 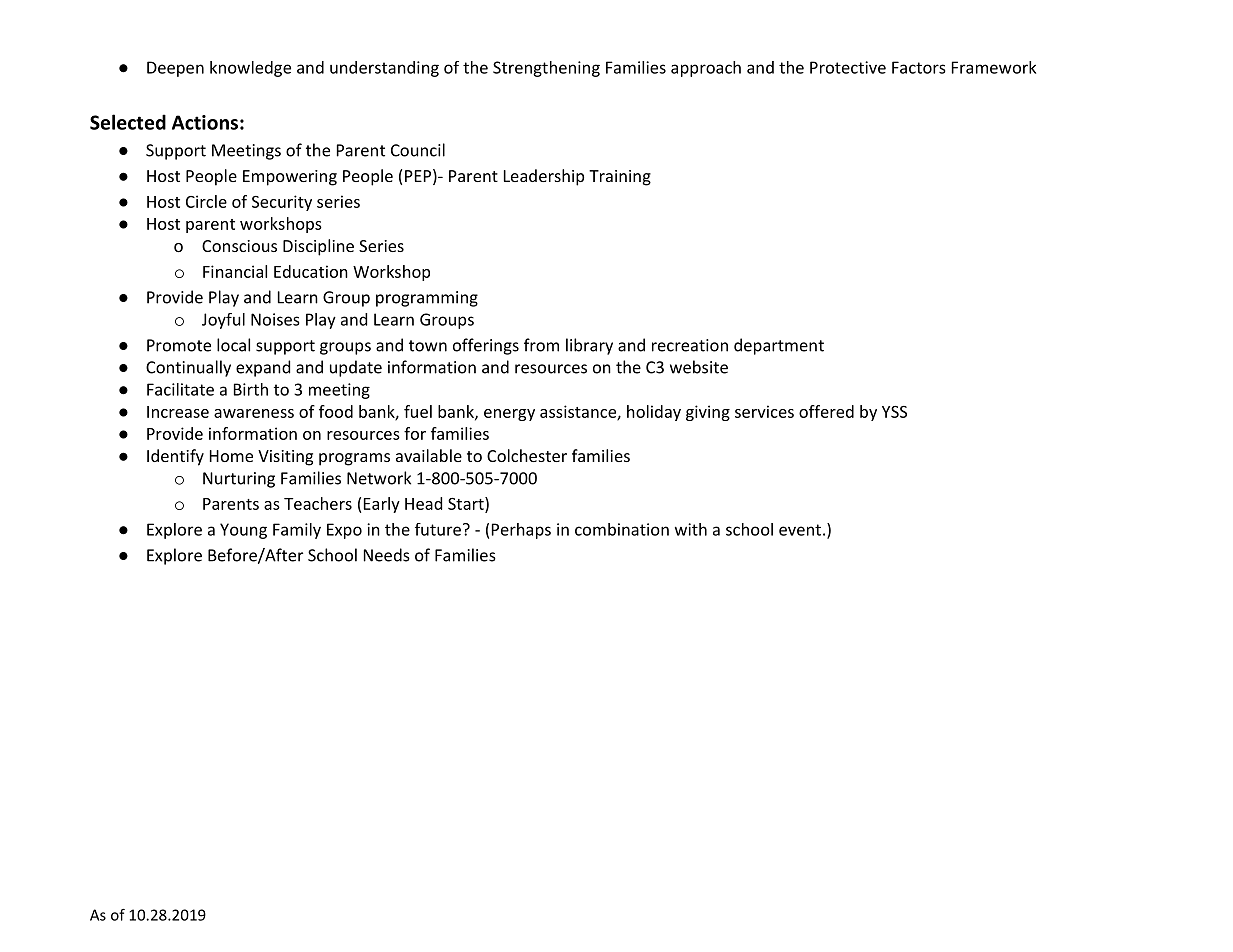 What do you see at coordinates (546, 69) in the image?
I see `Strengthening` at bounding box center [546, 69].
